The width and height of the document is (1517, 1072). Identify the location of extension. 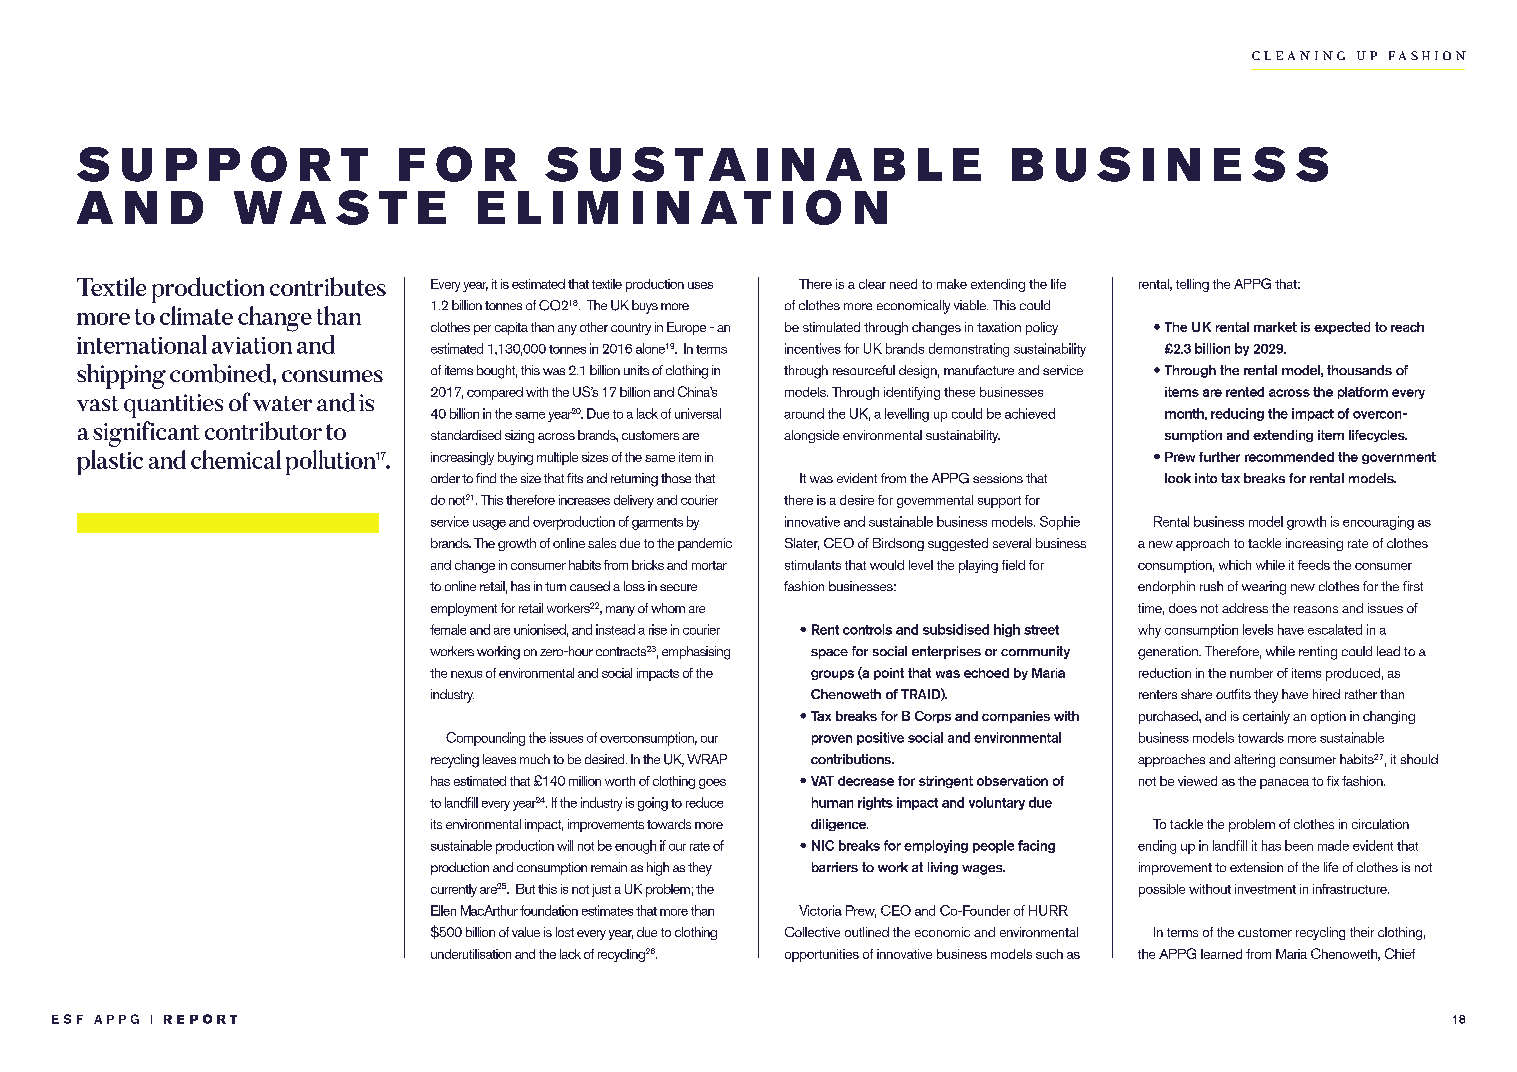
(1256, 867).
